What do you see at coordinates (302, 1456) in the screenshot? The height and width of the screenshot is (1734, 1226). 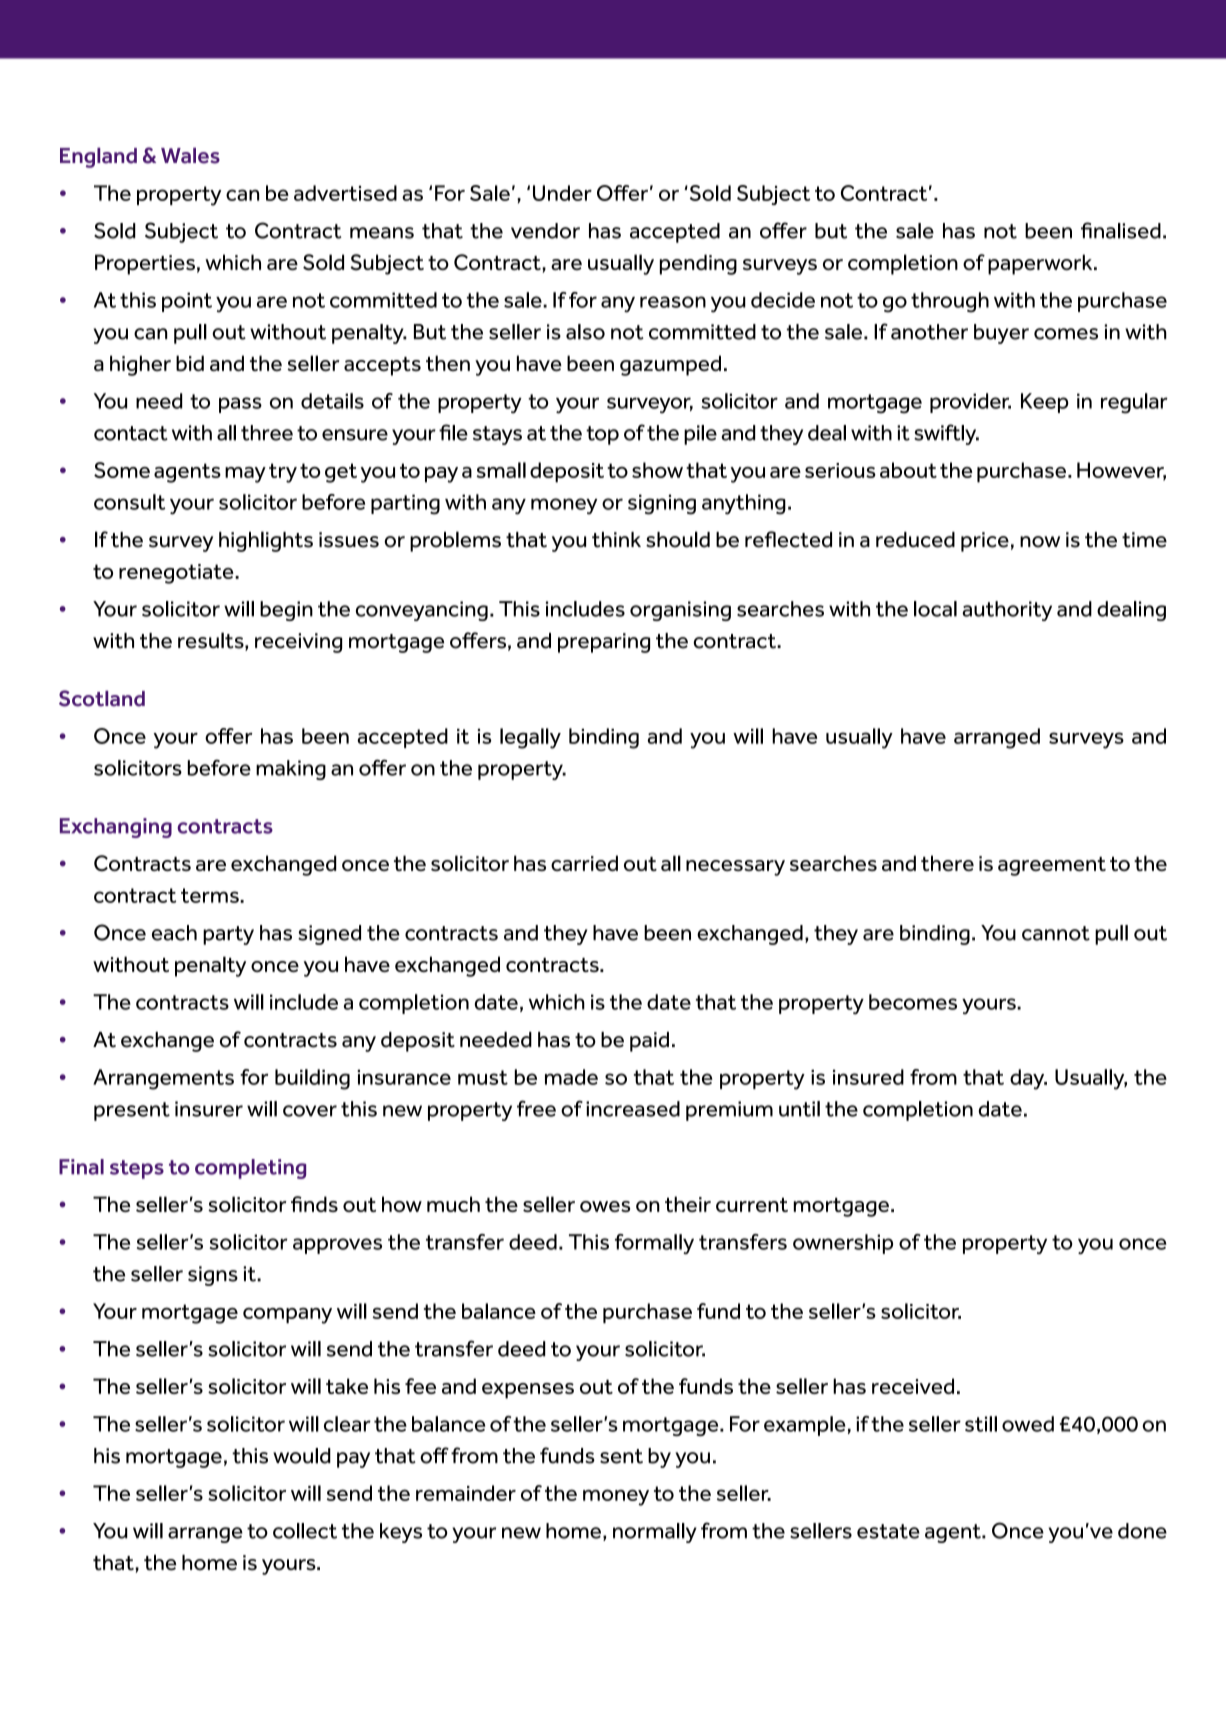 I see `would` at bounding box center [302, 1456].
